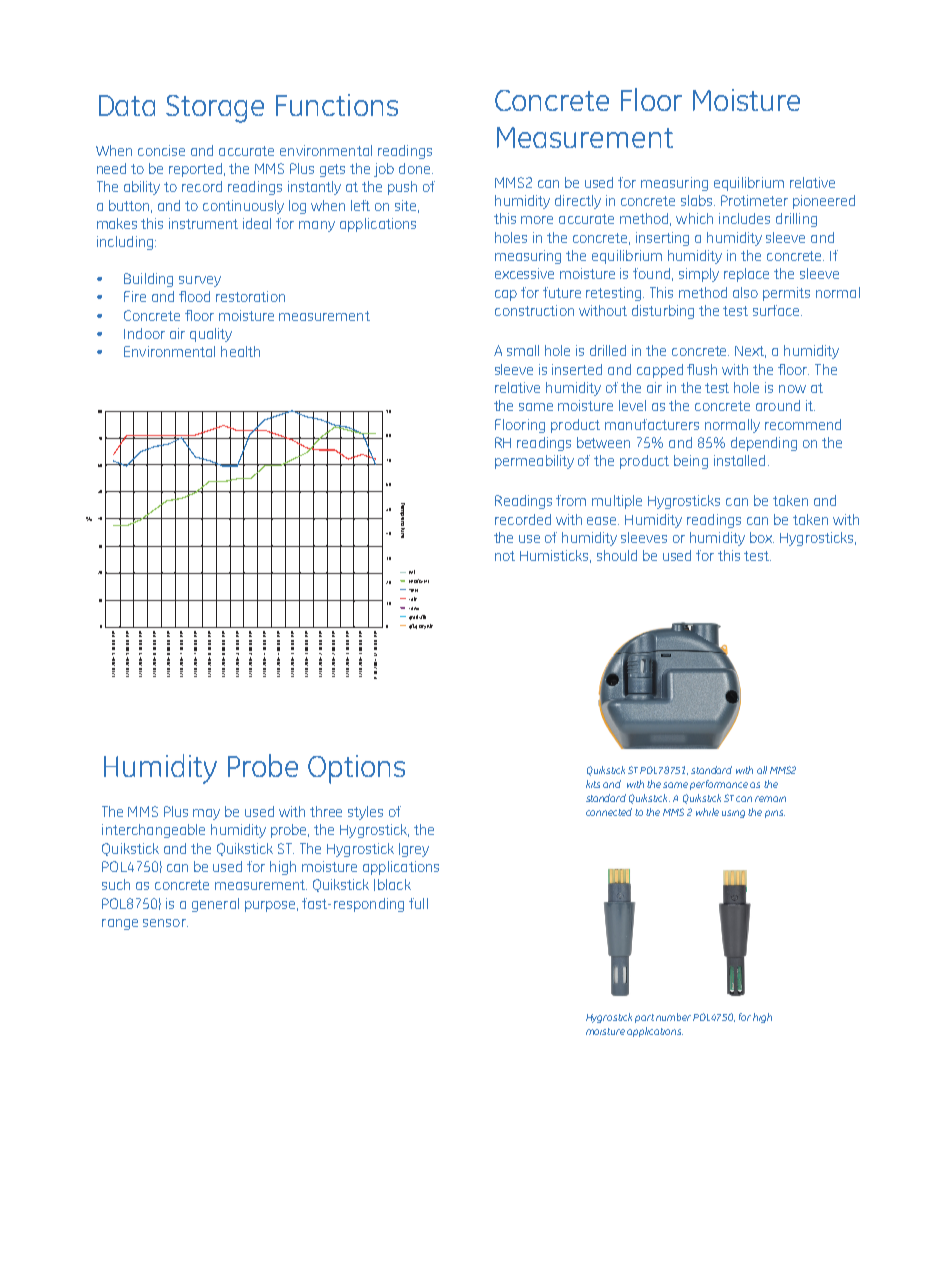 Image resolution: width=936 pixels, height=1288 pixels. Describe the element at coordinates (416, 168) in the page. I see `done` at that location.
